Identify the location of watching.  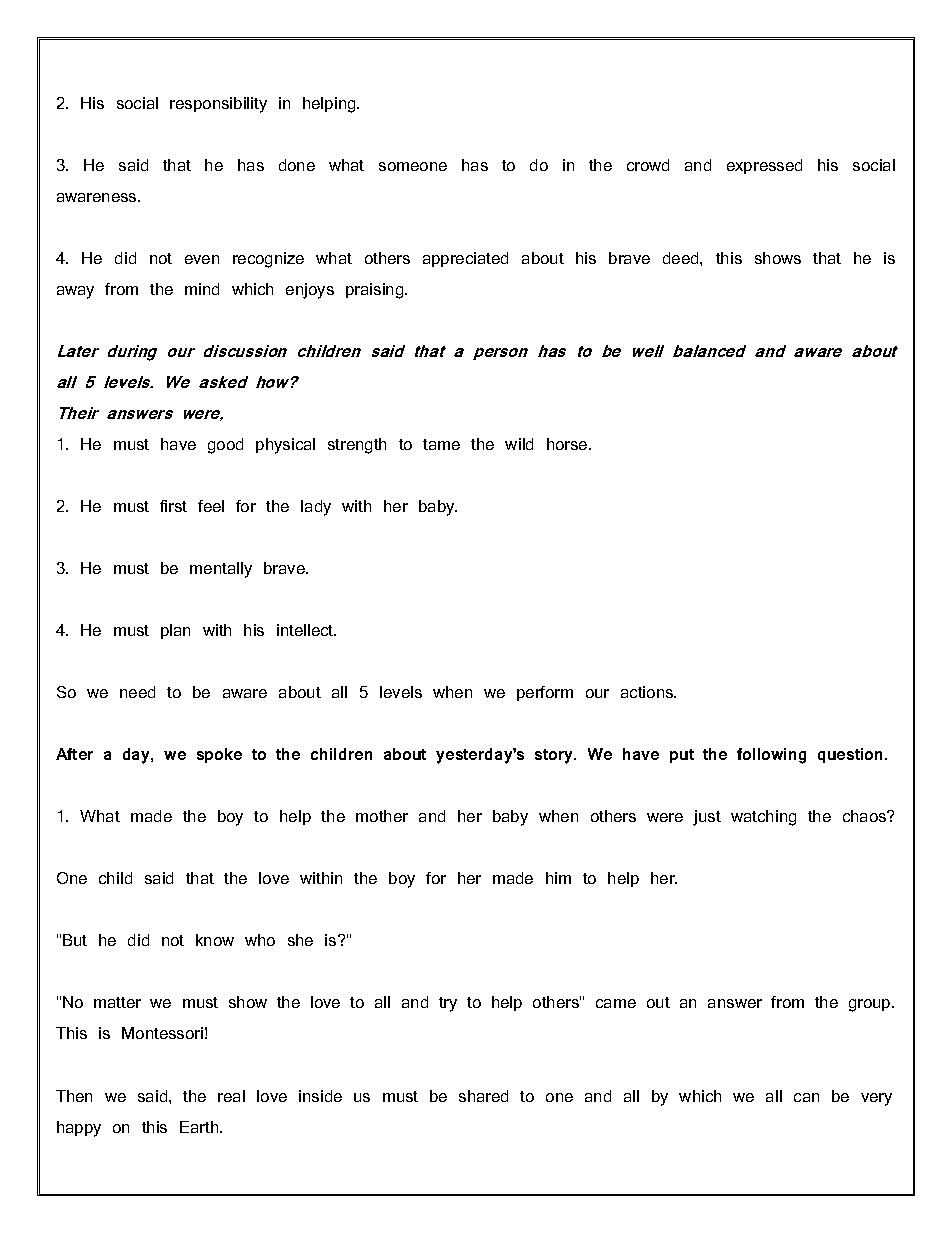
(763, 818).
